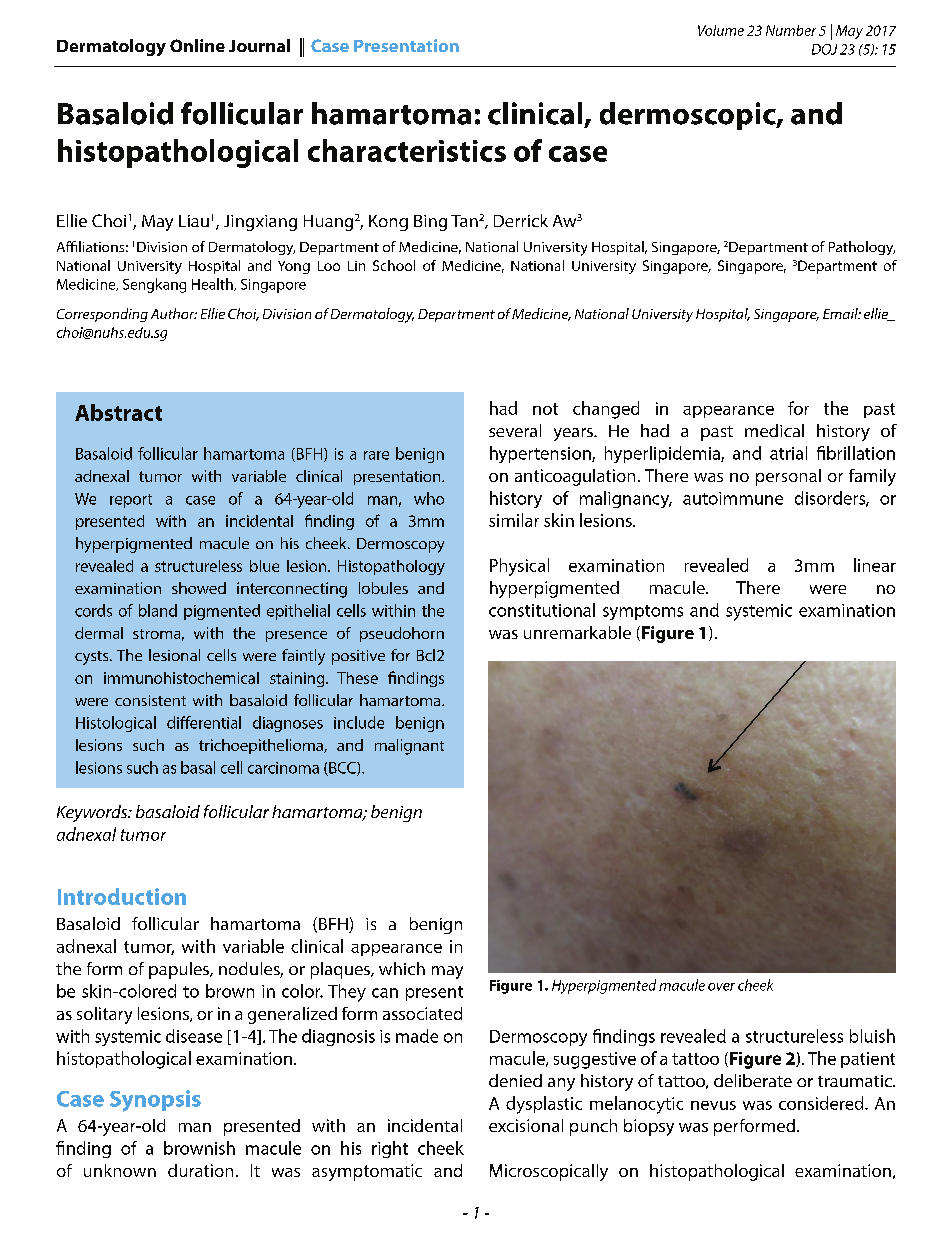 The image size is (952, 1233). I want to click on Number, so click(791, 30).
